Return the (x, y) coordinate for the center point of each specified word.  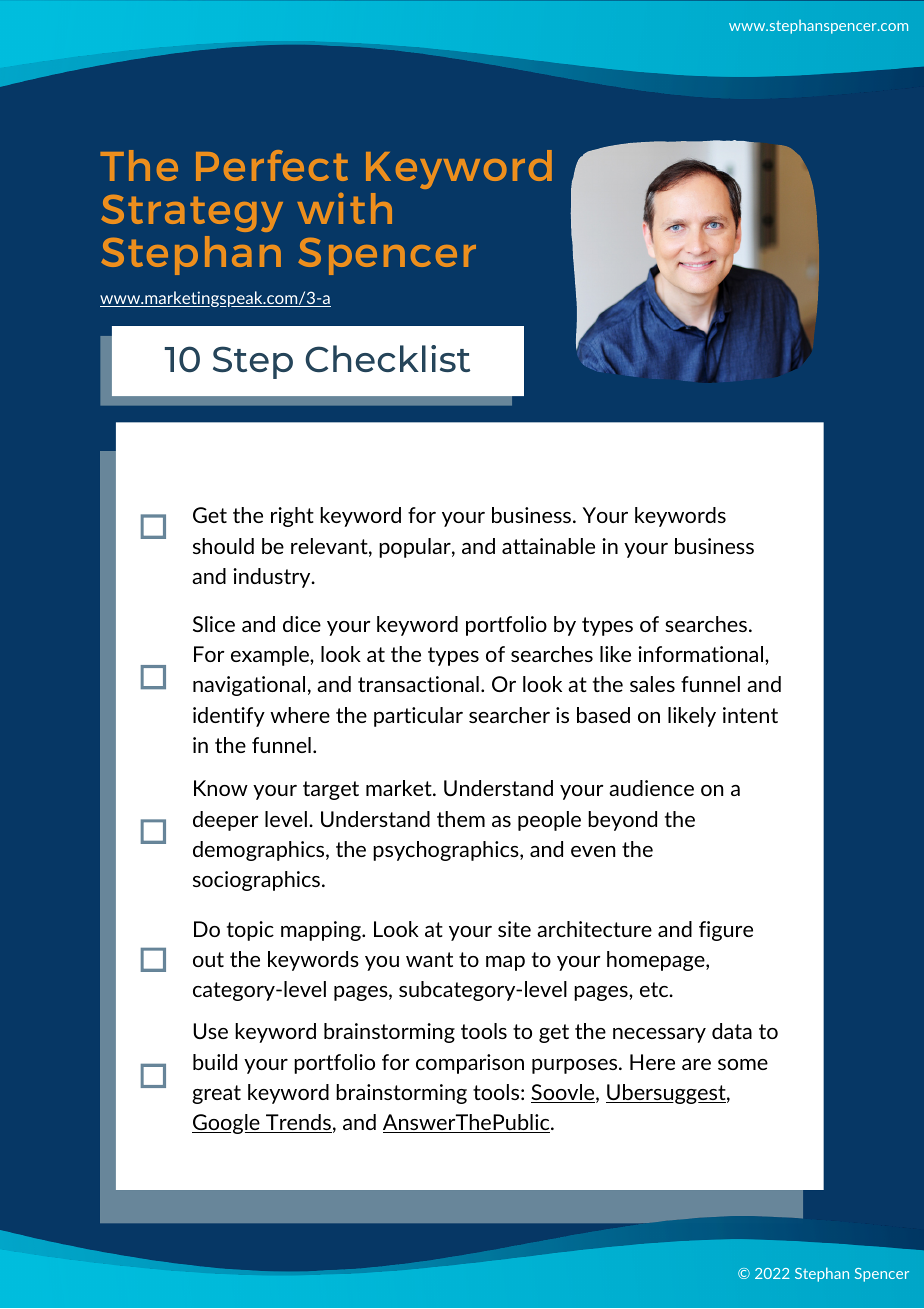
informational (702, 654)
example (271, 656)
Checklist (387, 359)
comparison (470, 1064)
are (696, 1064)
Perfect (272, 165)
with (344, 208)
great (216, 1094)
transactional (418, 684)
